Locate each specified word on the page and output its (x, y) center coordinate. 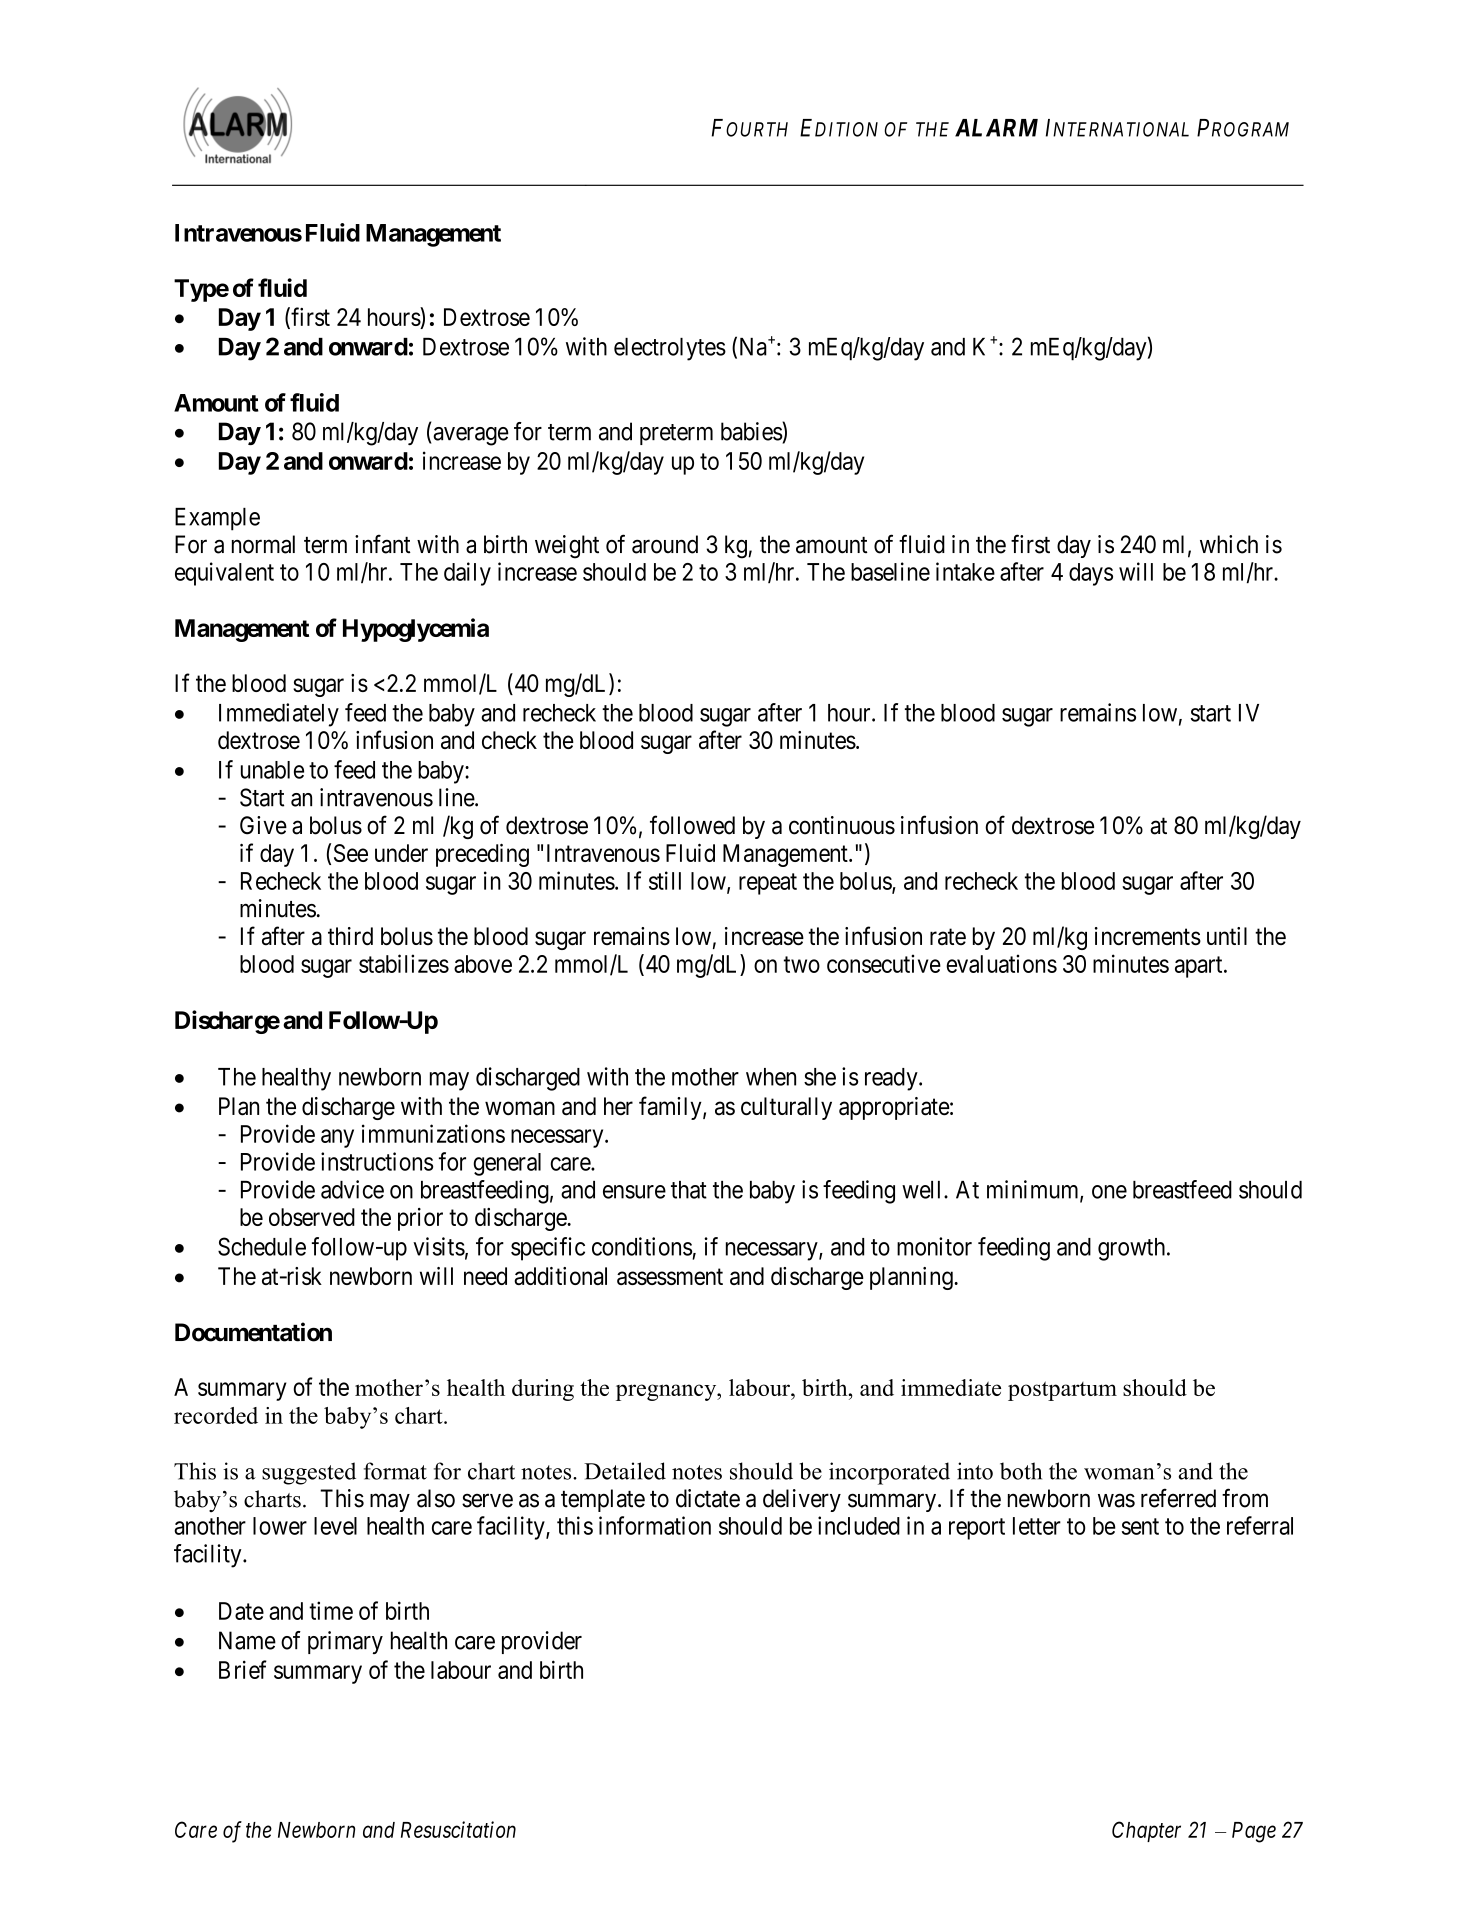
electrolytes (670, 349)
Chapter (1146, 1831)
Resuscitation (458, 1829)
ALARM (996, 128)
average (470, 436)
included (859, 1525)
